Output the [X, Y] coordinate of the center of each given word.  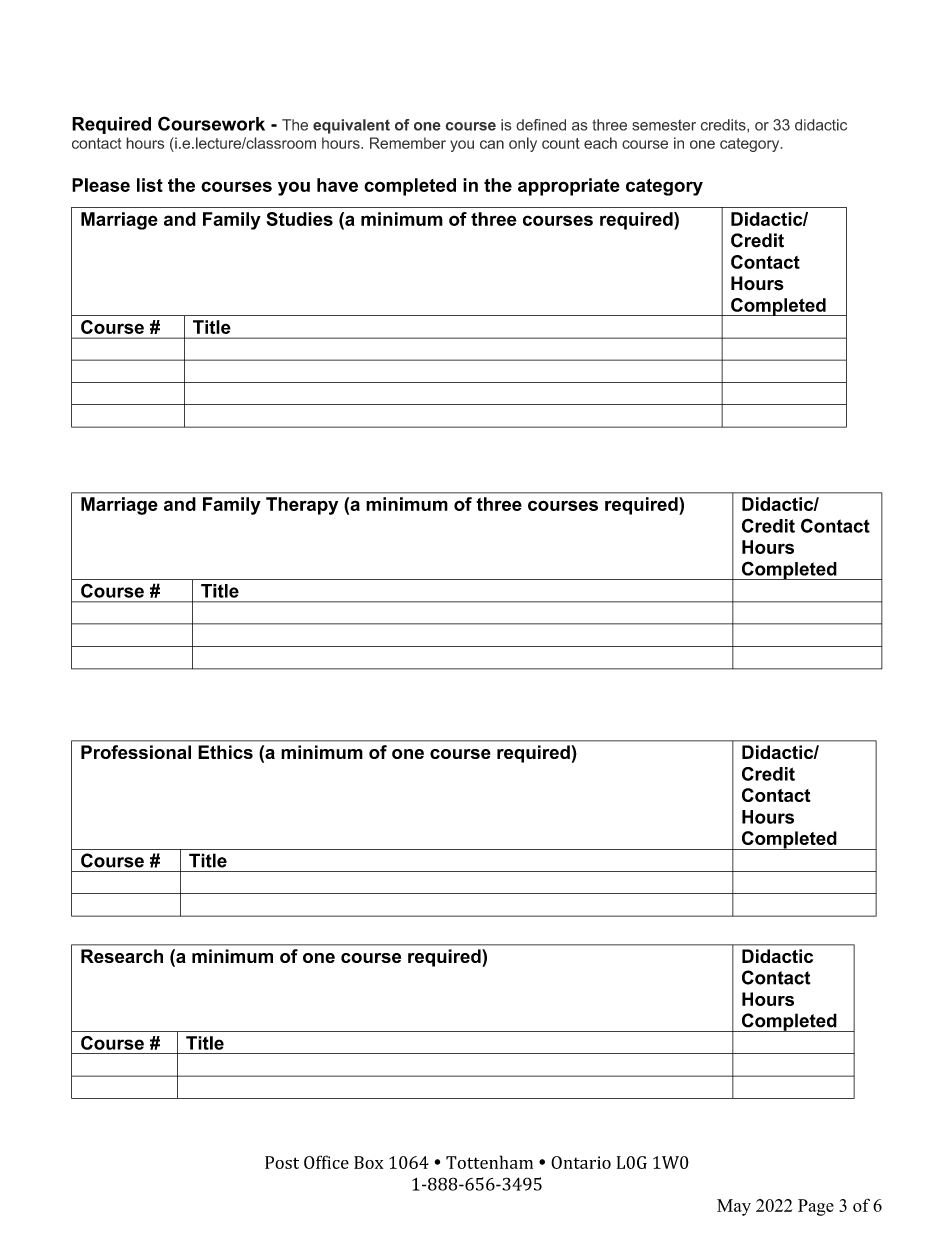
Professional [136, 752]
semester [664, 125]
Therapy [302, 506]
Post [282, 1162]
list [150, 185]
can [492, 144]
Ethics [225, 752]
